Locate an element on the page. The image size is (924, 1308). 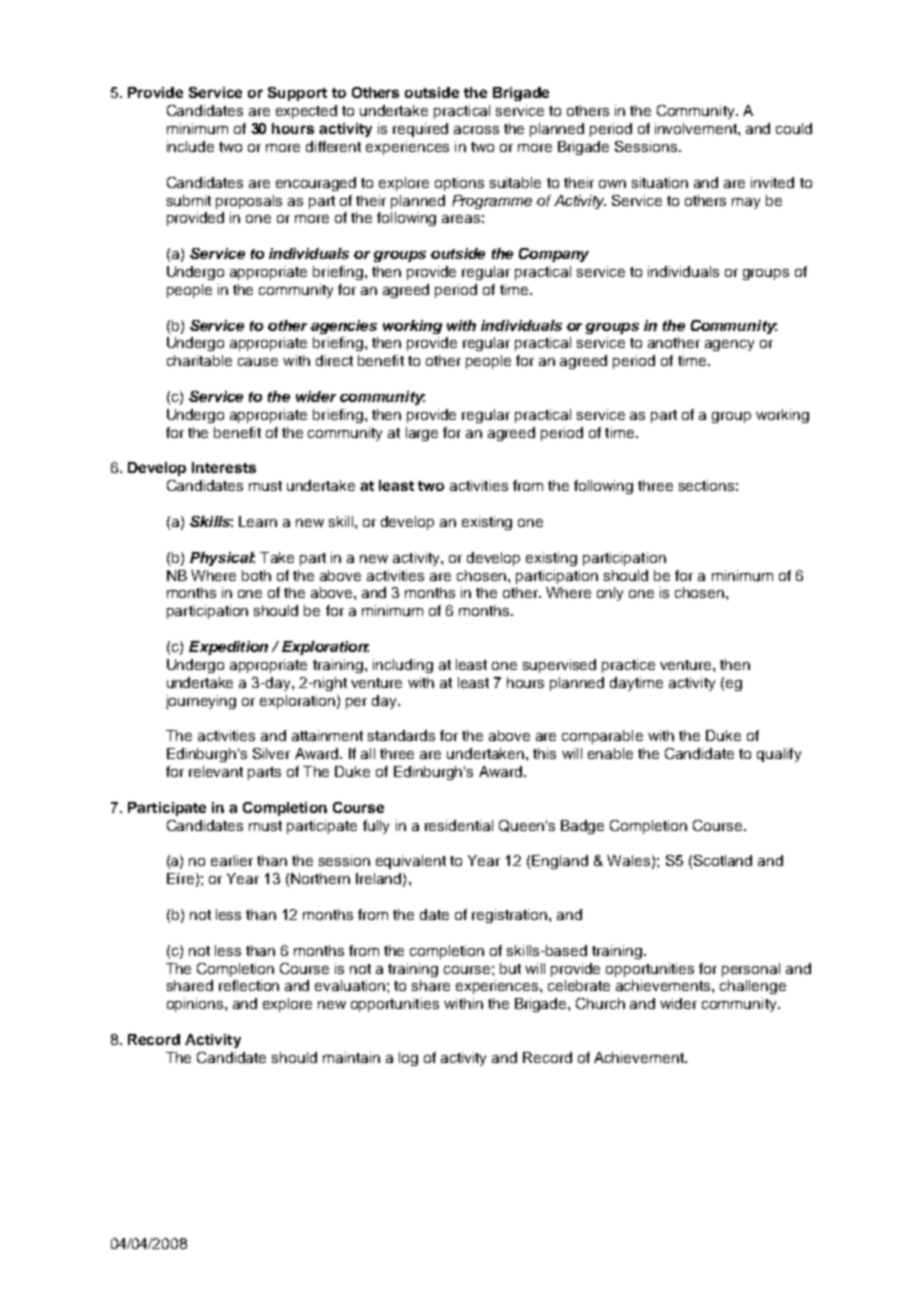
Interests is located at coordinates (224, 467).
